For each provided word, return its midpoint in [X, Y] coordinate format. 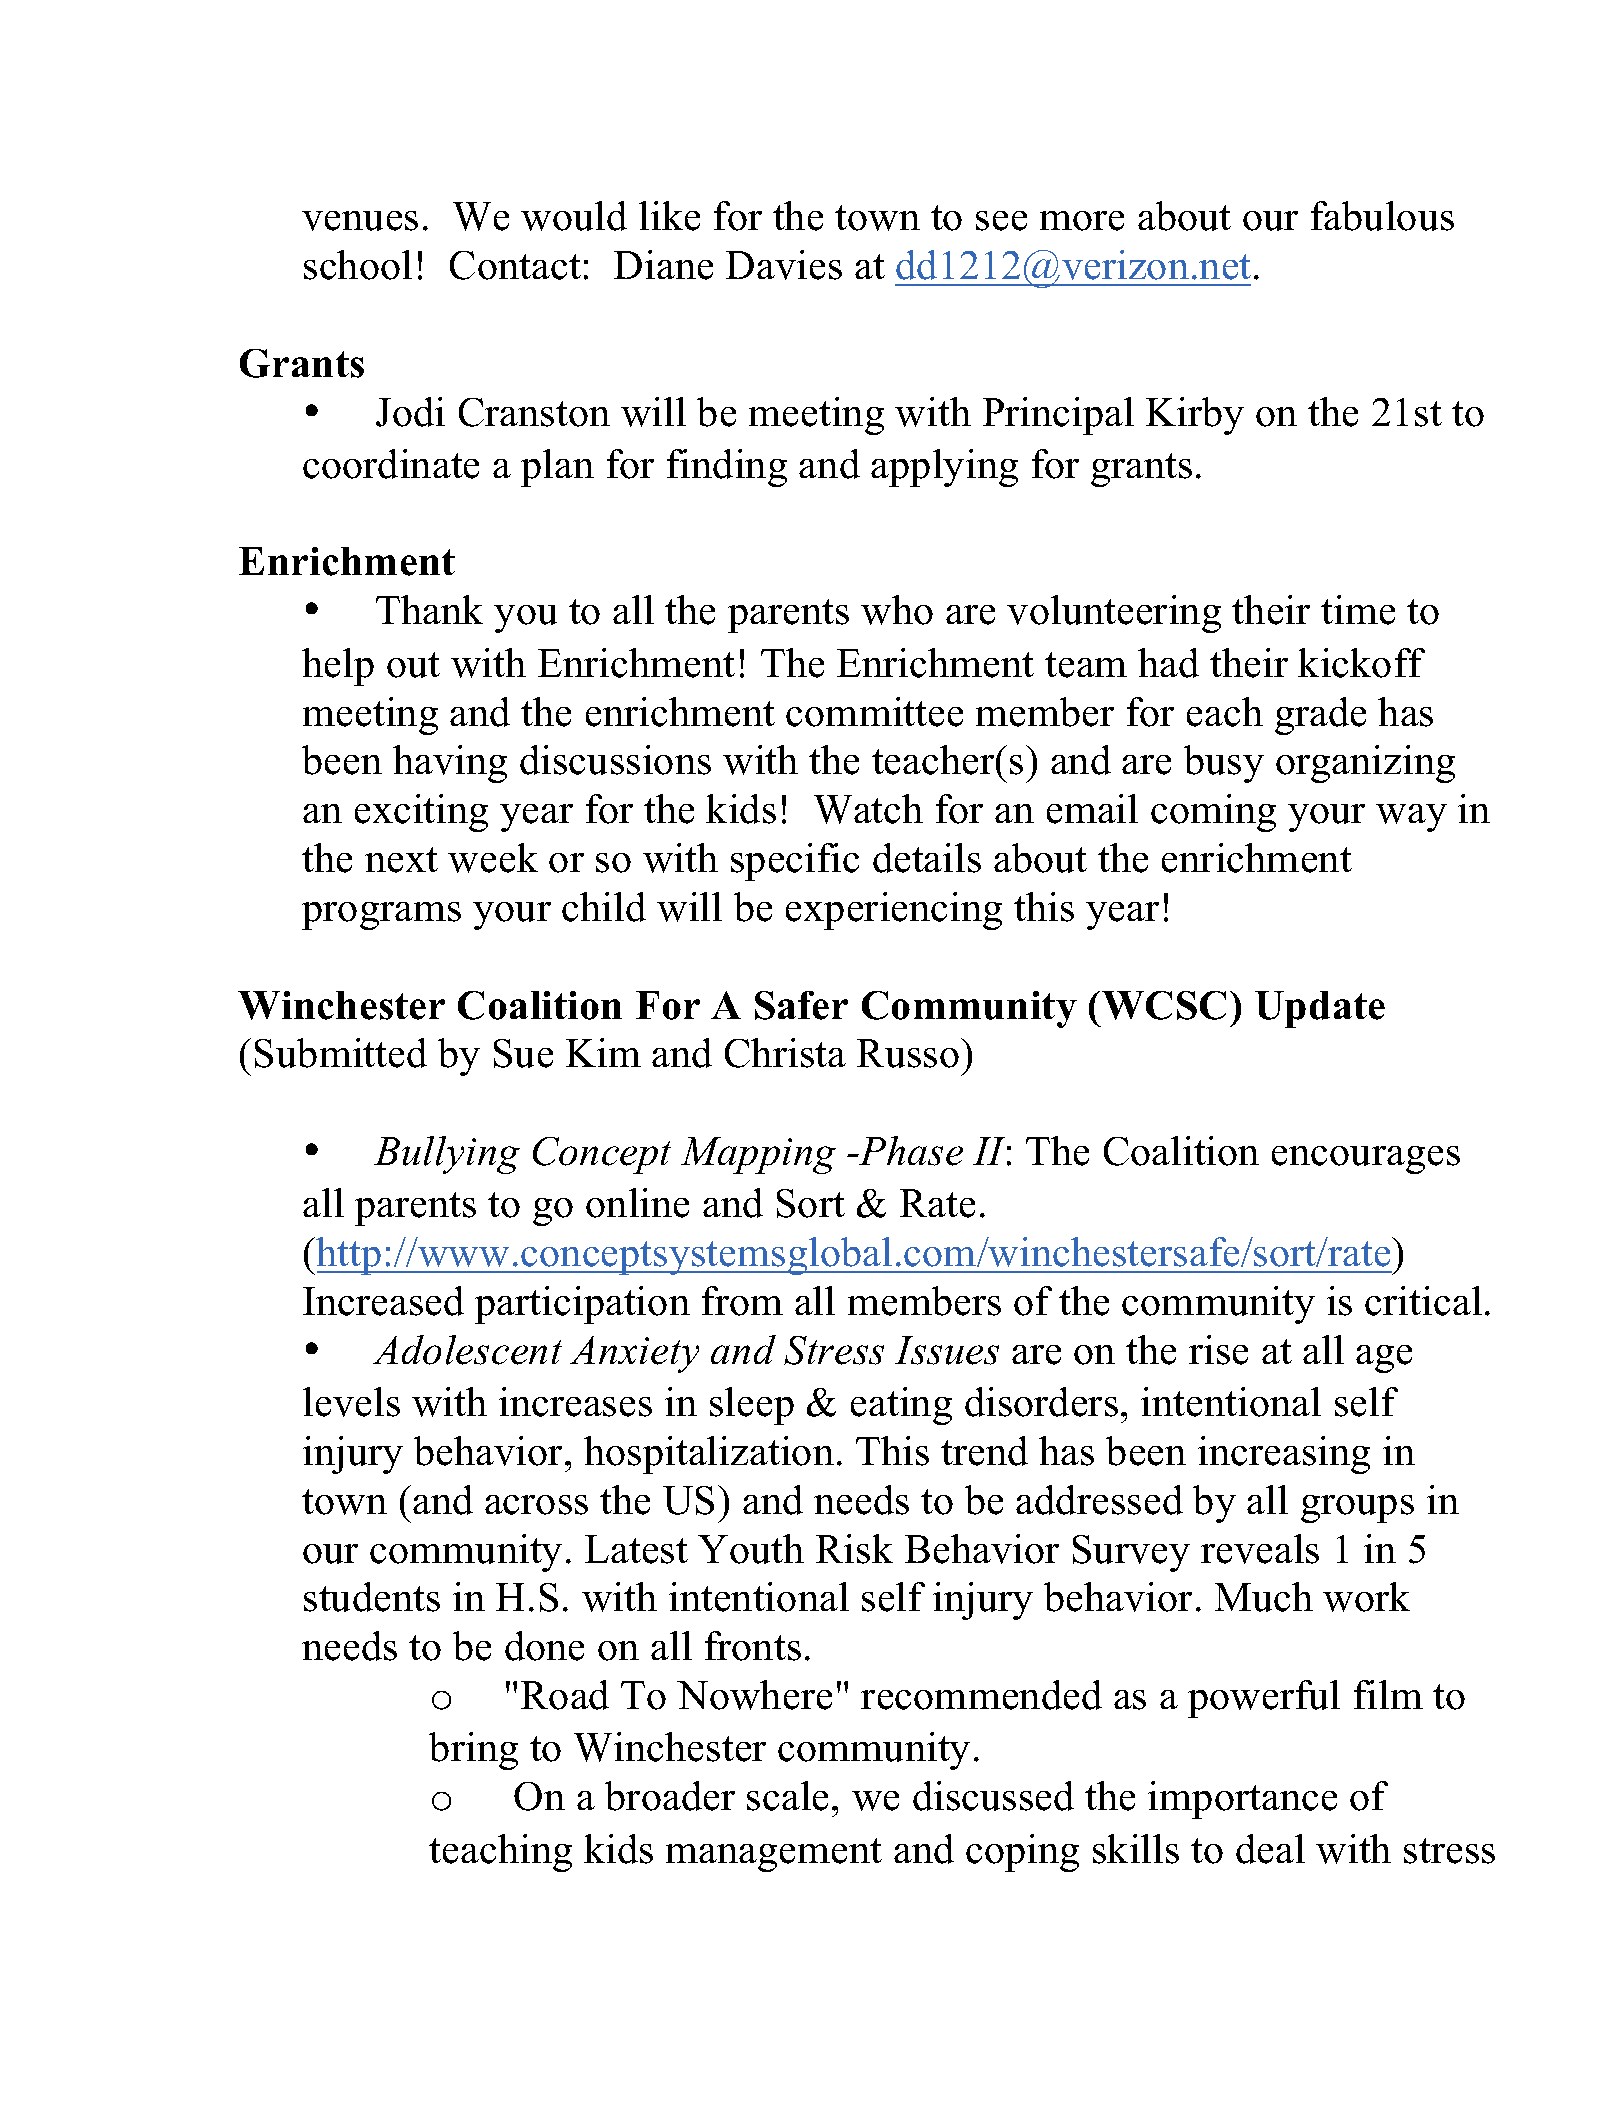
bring [473, 1751]
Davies [784, 265]
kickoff [1361, 663]
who [897, 610]
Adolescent [467, 1350]
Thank [429, 609]
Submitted [341, 1053]
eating [901, 1406]
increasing [1284, 1455]
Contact [515, 265]
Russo [909, 1053]
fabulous [1382, 216]
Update [1320, 1009]
